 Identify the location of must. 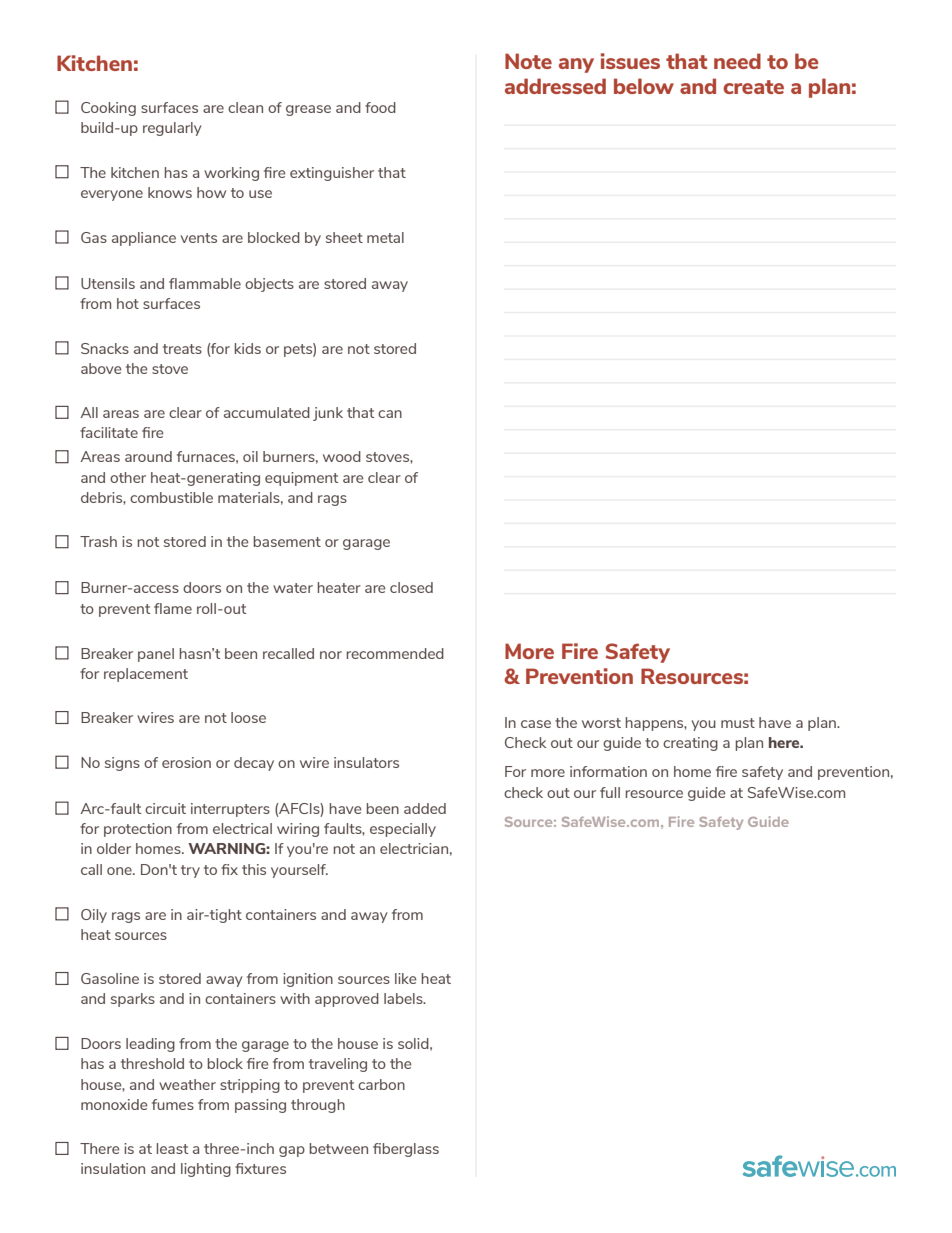
(738, 723).
